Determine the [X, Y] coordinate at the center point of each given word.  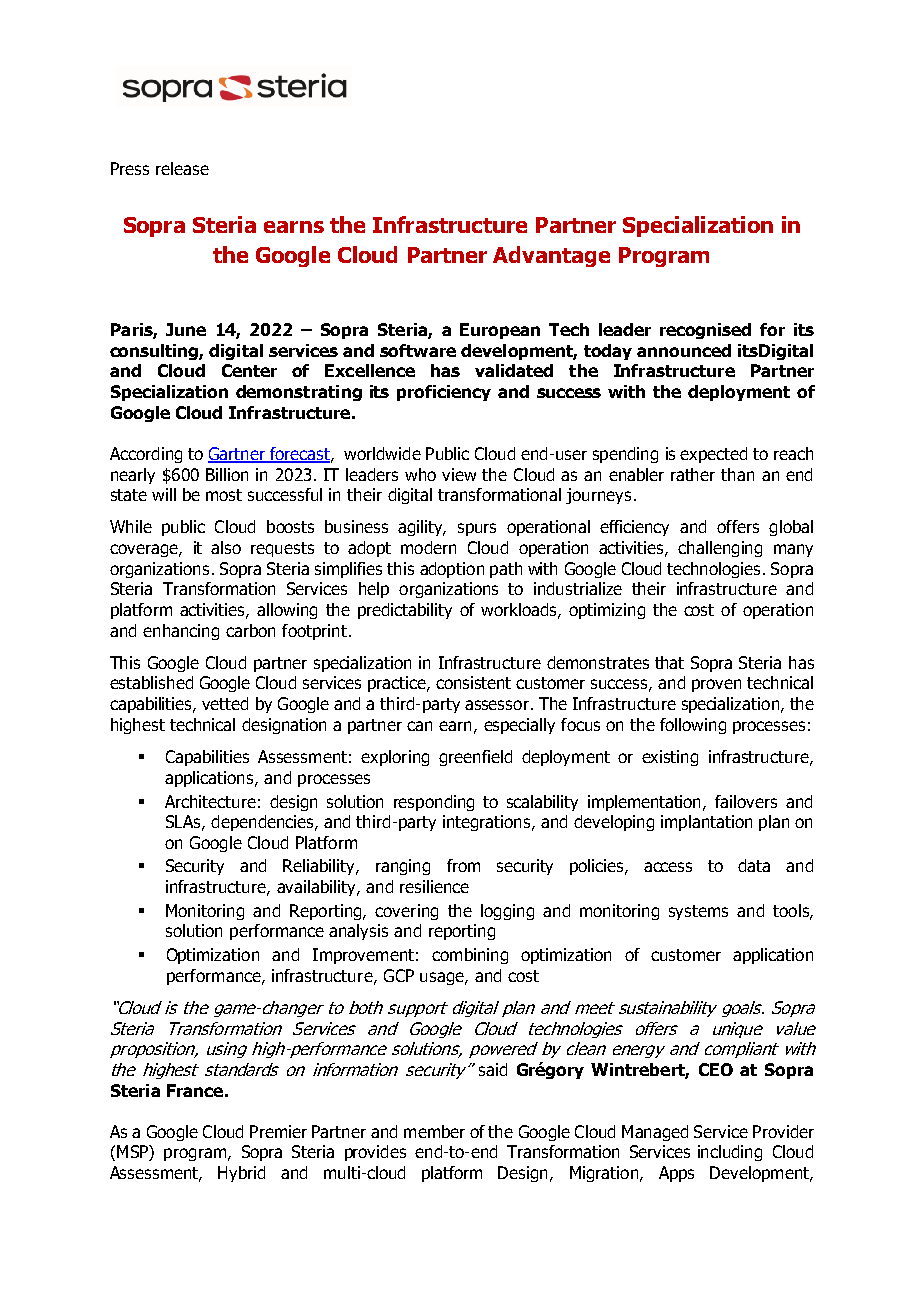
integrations [488, 823]
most [224, 495]
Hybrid [241, 1174]
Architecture [210, 801]
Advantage [551, 256]
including [730, 1153]
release [182, 168]
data [754, 865]
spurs [477, 529]
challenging [720, 549]
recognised [705, 331]
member [434, 1131]
